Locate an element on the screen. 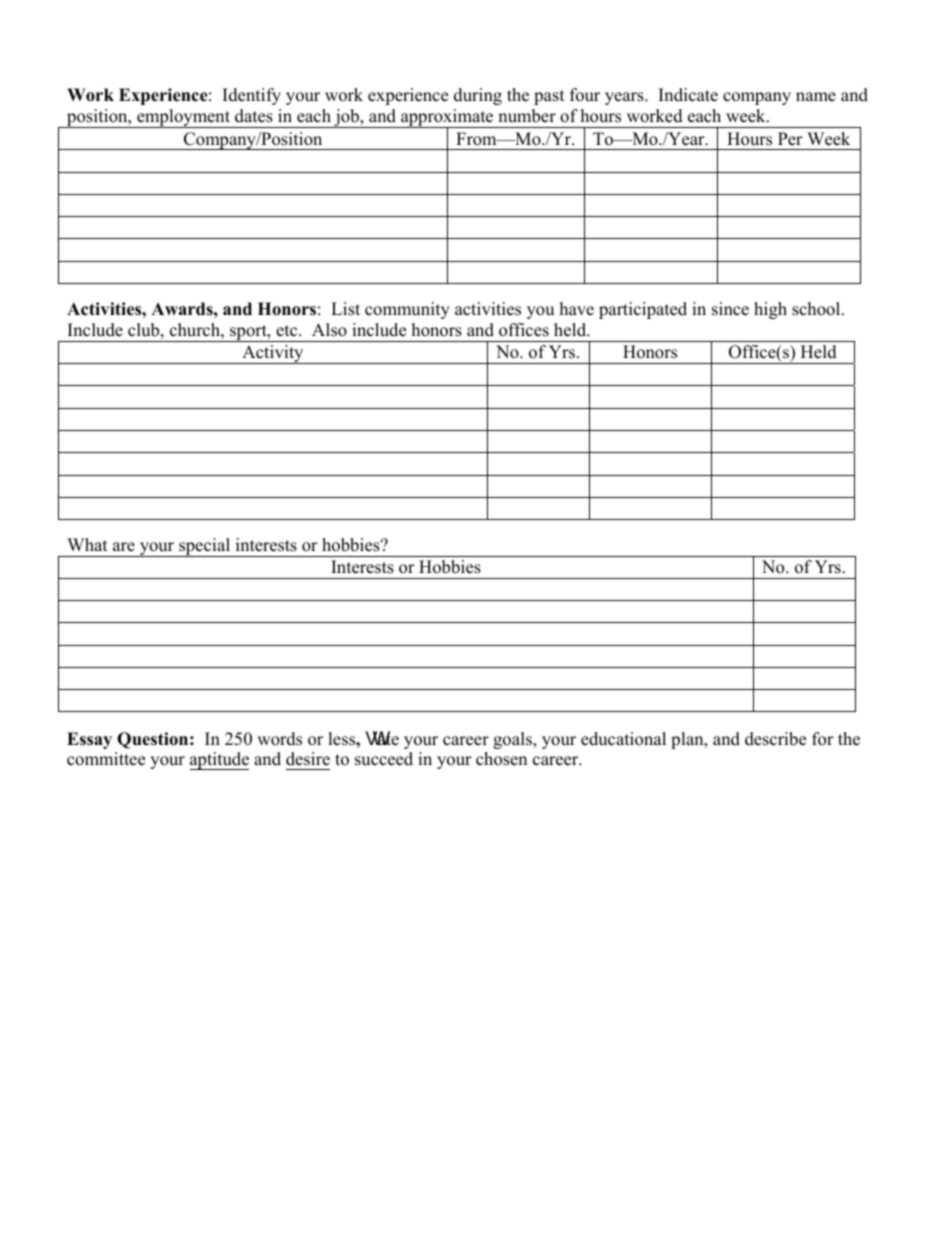 The width and height of the screenshot is (952, 1233). etc is located at coordinates (288, 331).
